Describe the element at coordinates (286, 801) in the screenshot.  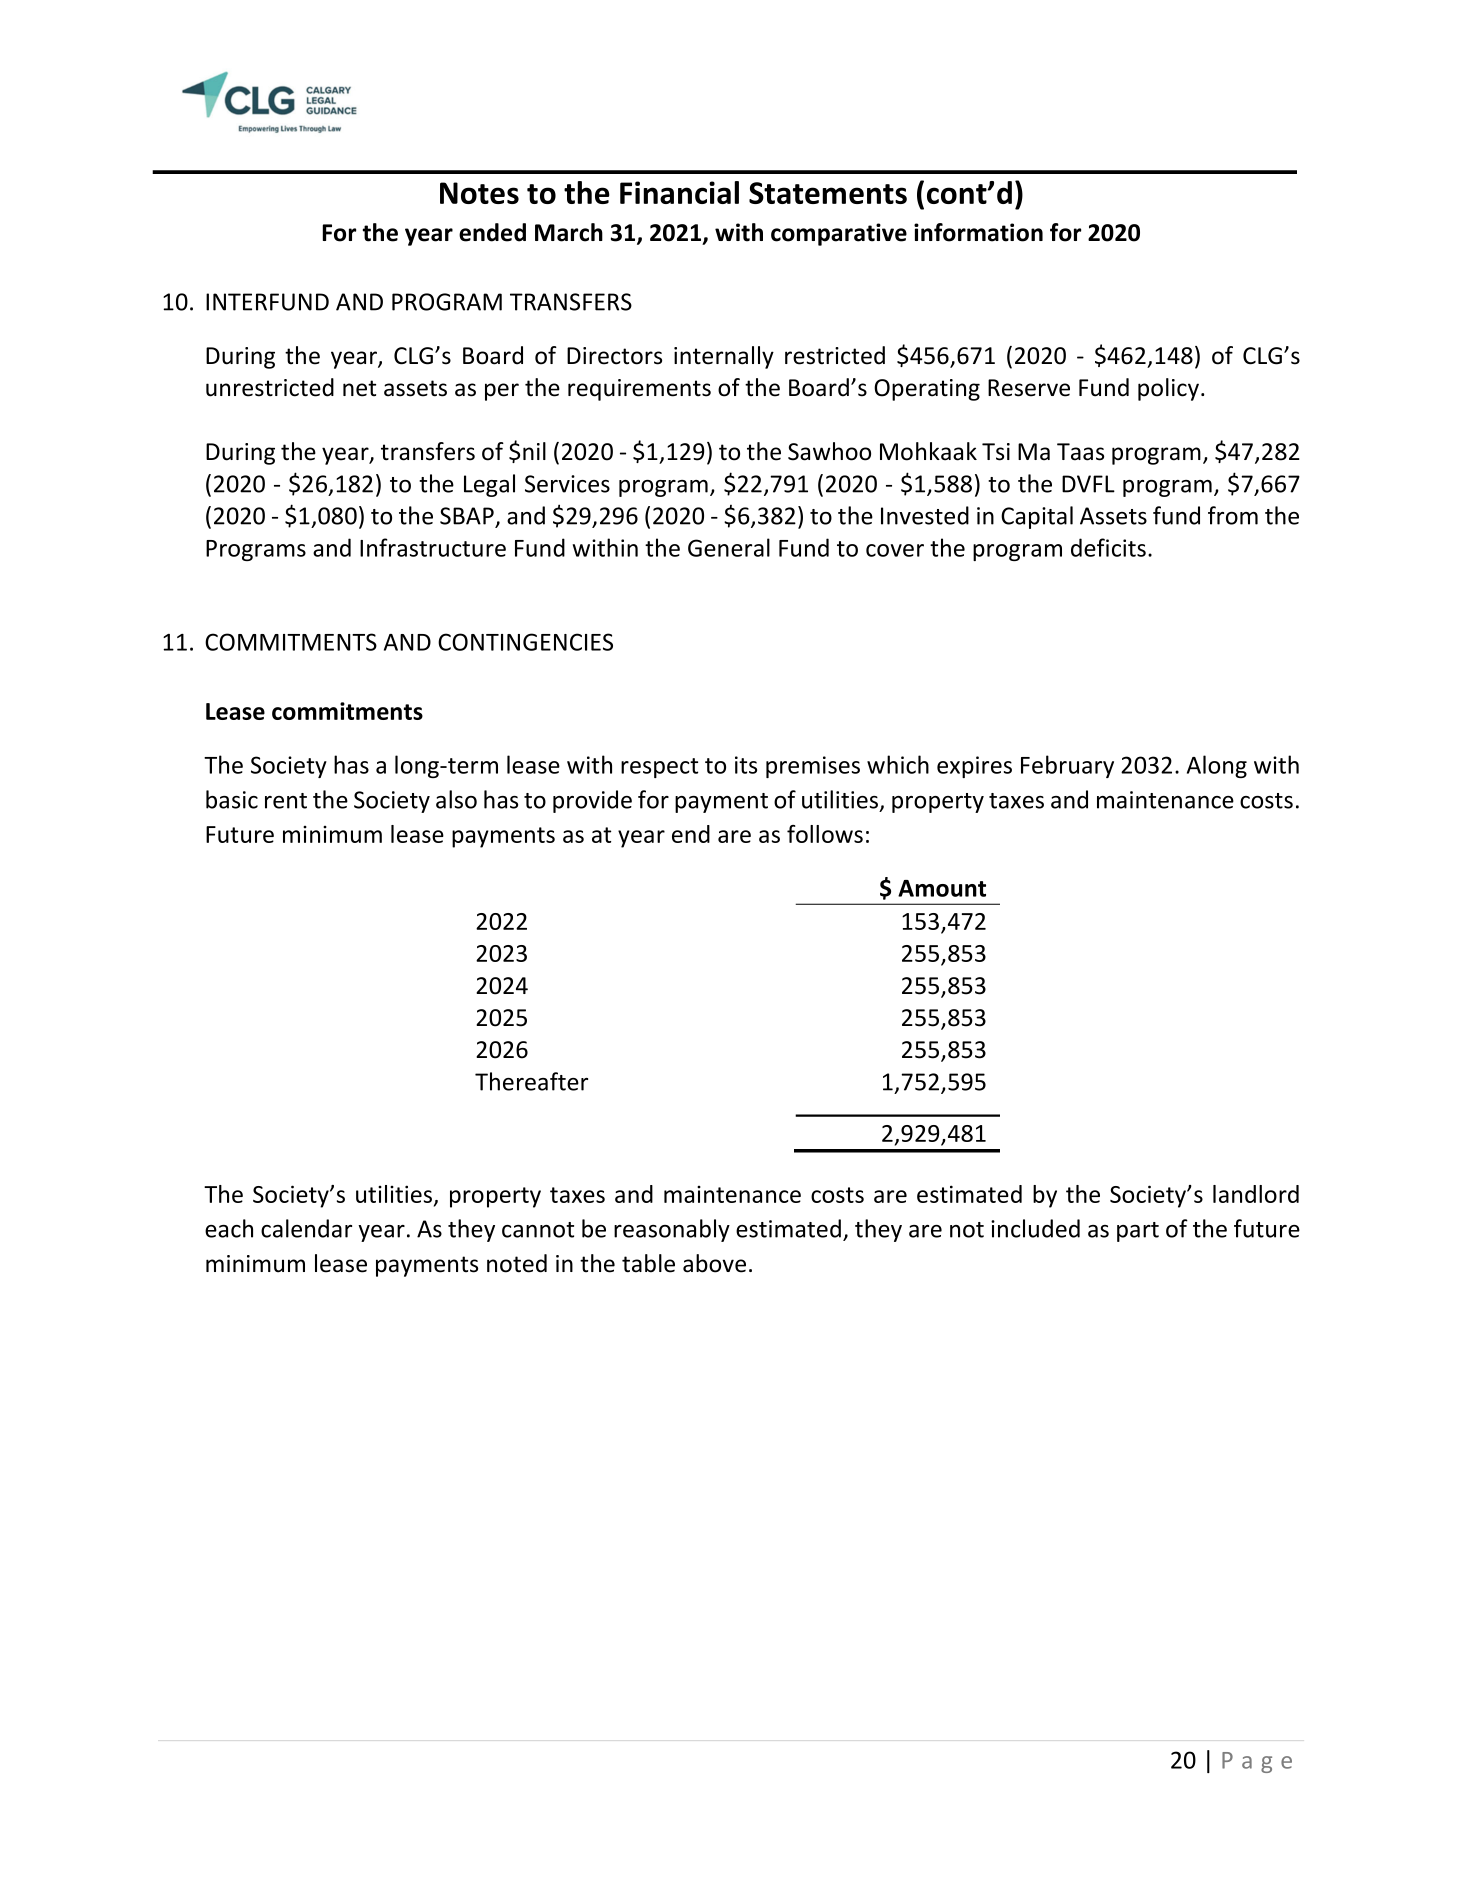
I see `rent` at that location.
